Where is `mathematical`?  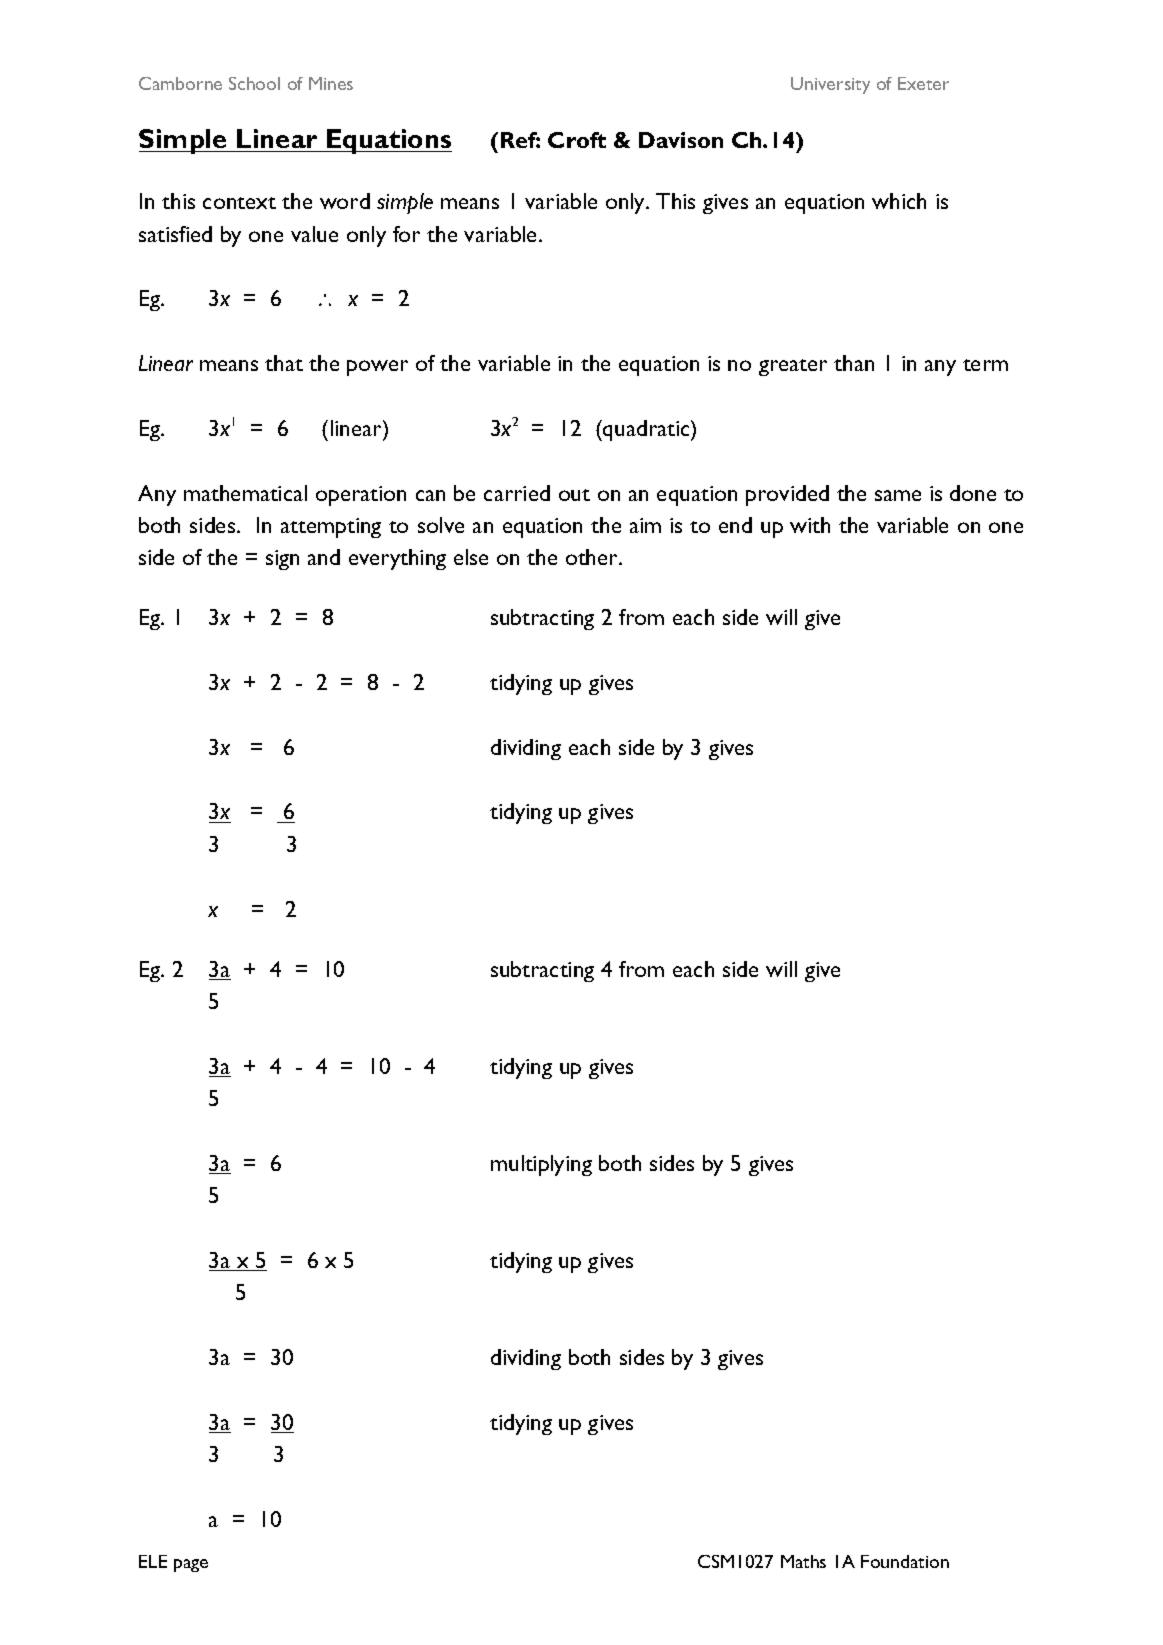 mathematical is located at coordinates (245, 493).
